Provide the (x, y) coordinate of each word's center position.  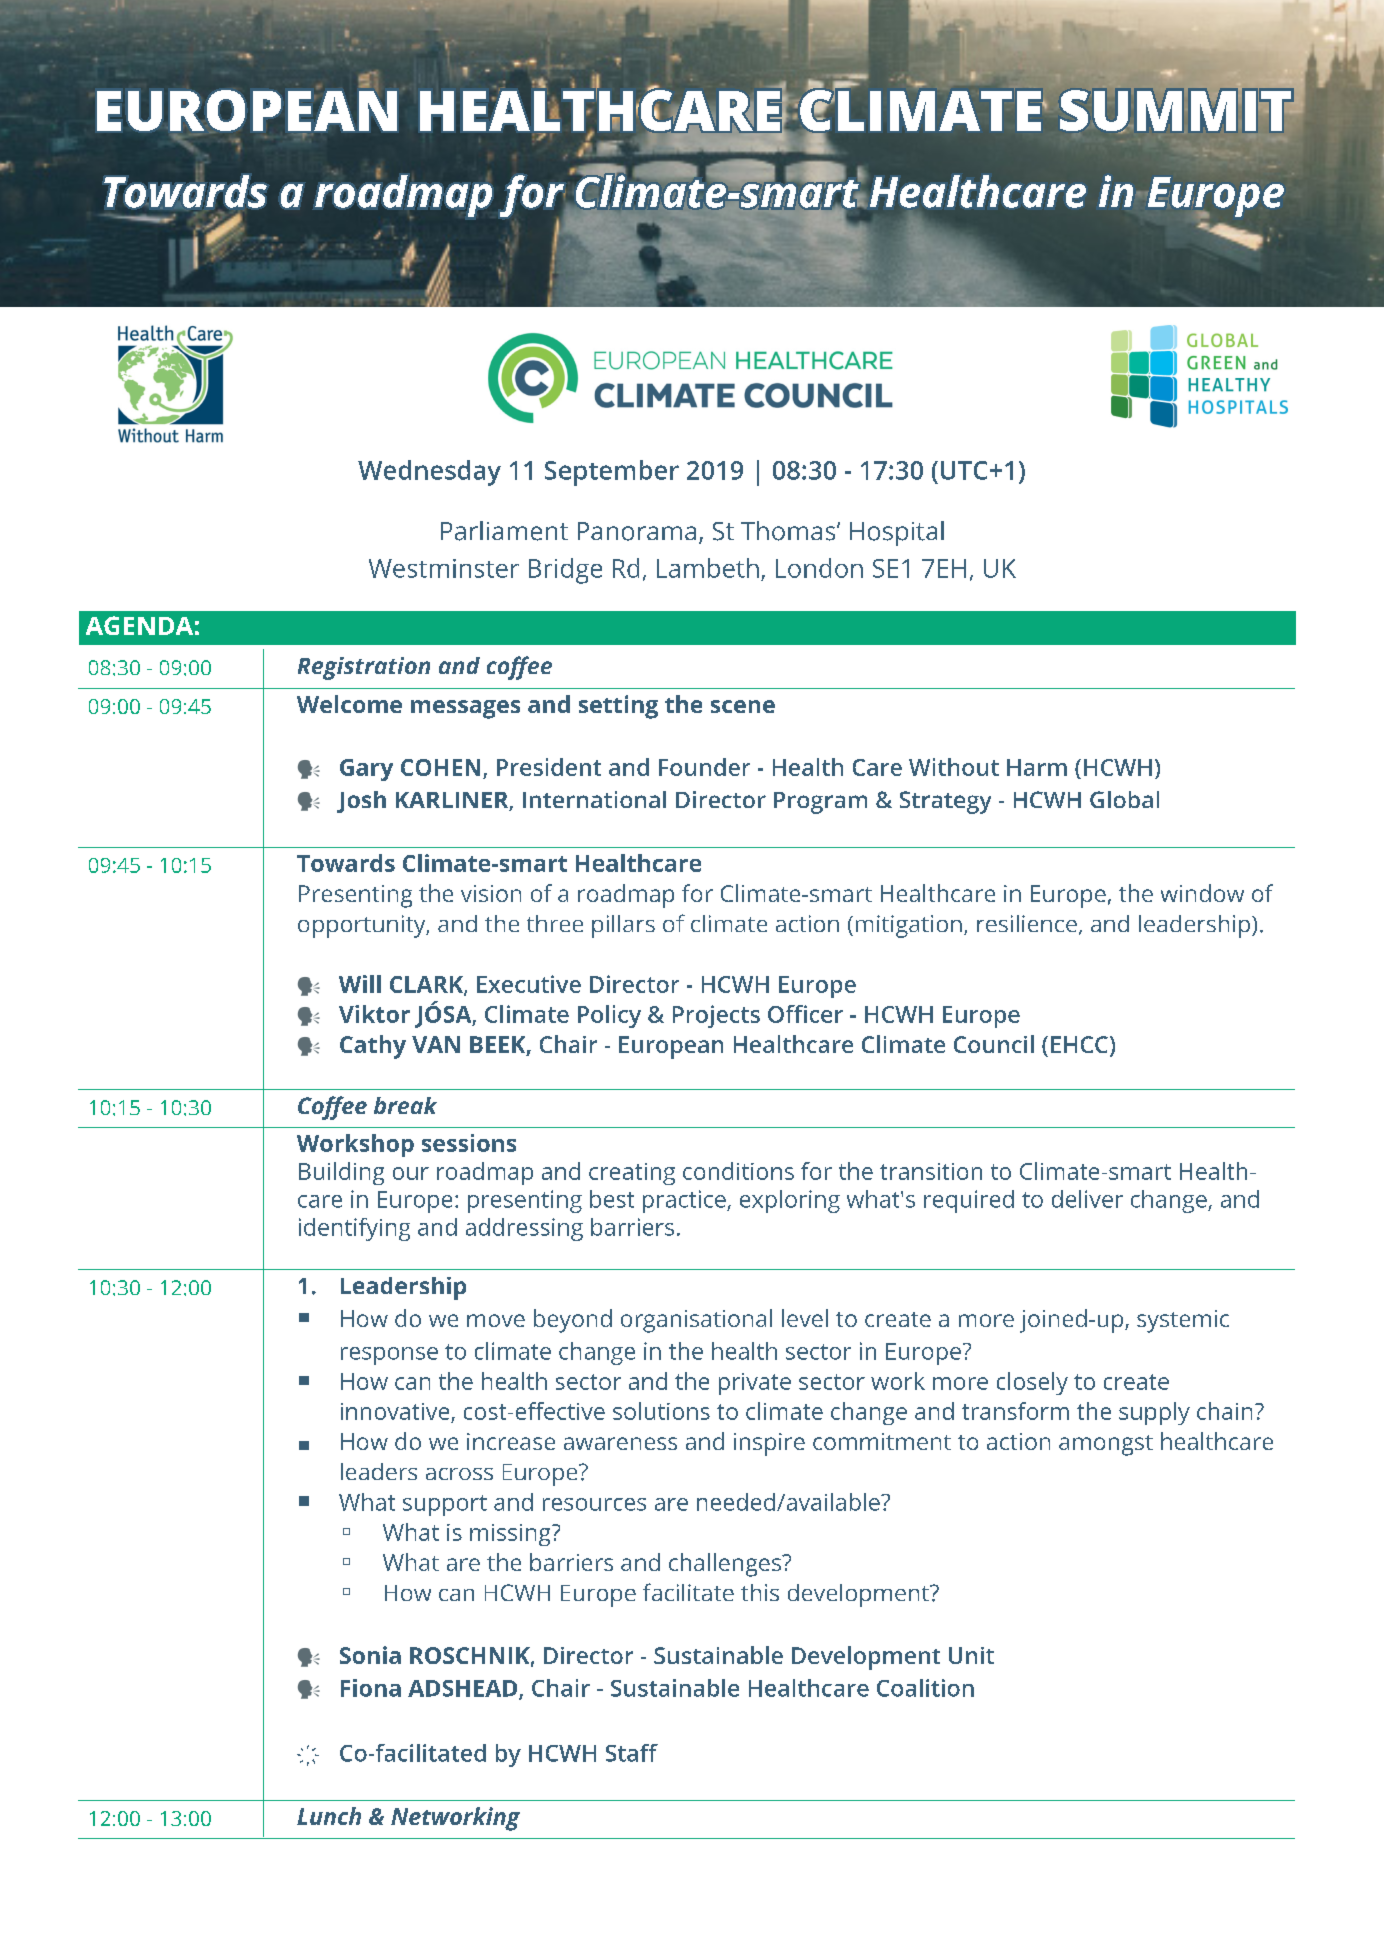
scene (743, 706)
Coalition (925, 1688)
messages (465, 709)
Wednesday (429, 473)
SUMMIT (1175, 111)
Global (1124, 799)
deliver (1087, 1199)
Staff (632, 1753)
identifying (354, 1229)
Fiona (371, 1688)
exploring (790, 1201)
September (612, 473)
